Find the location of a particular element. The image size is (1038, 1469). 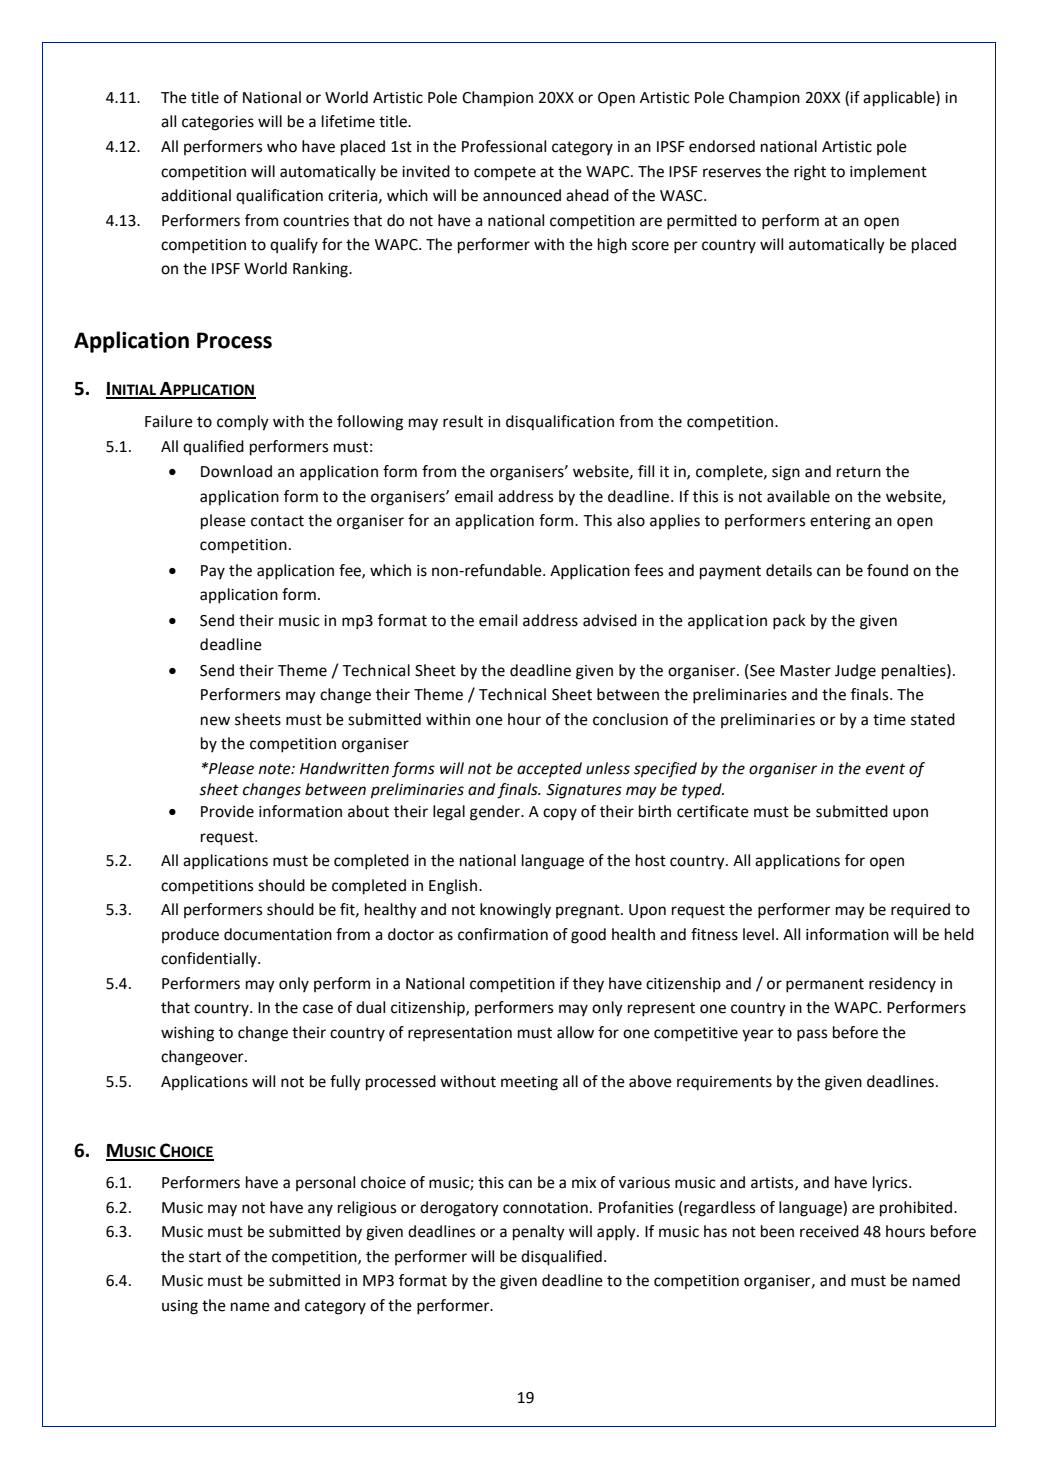

ahead is located at coordinates (587, 195).
